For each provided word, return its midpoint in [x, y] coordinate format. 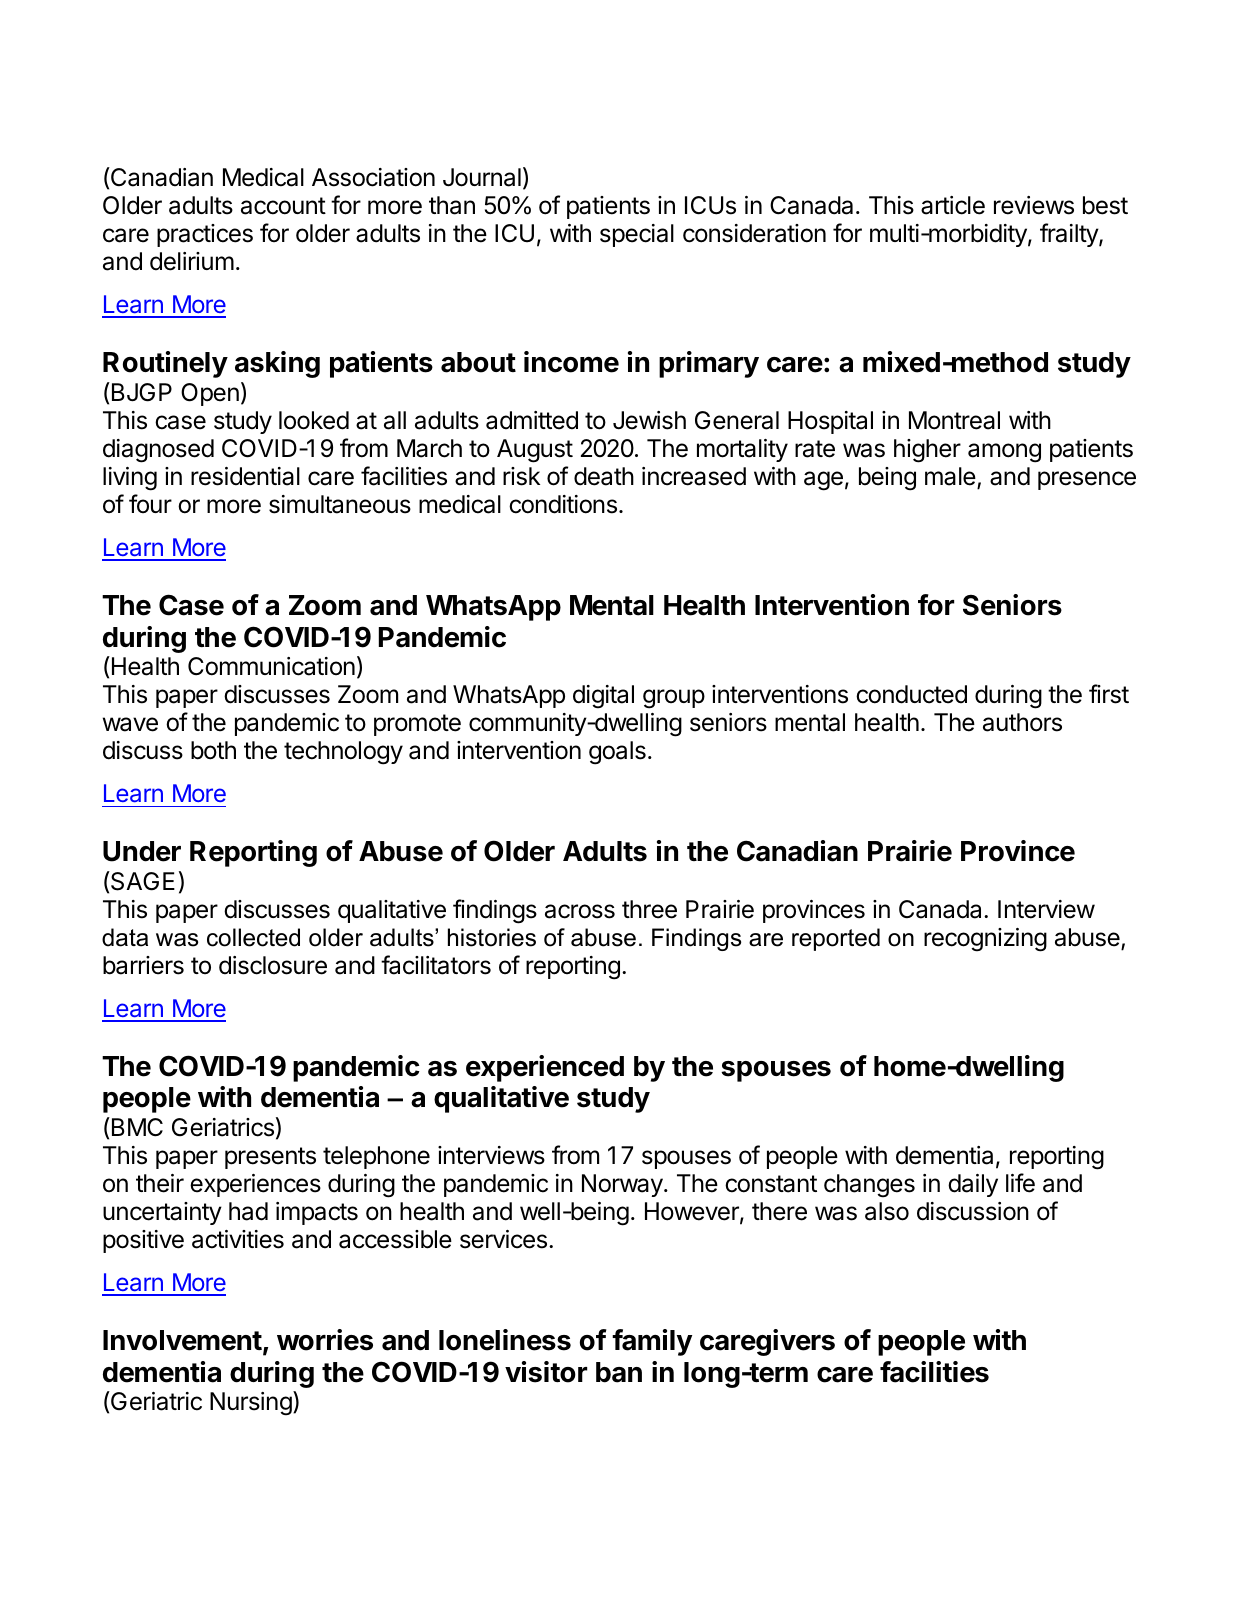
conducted [911, 694]
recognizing [985, 940]
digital [603, 697]
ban [619, 1372]
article [953, 205]
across [580, 911]
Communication [271, 666]
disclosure [273, 965]
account [283, 206]
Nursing [251, 1404]
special [637, 235]
